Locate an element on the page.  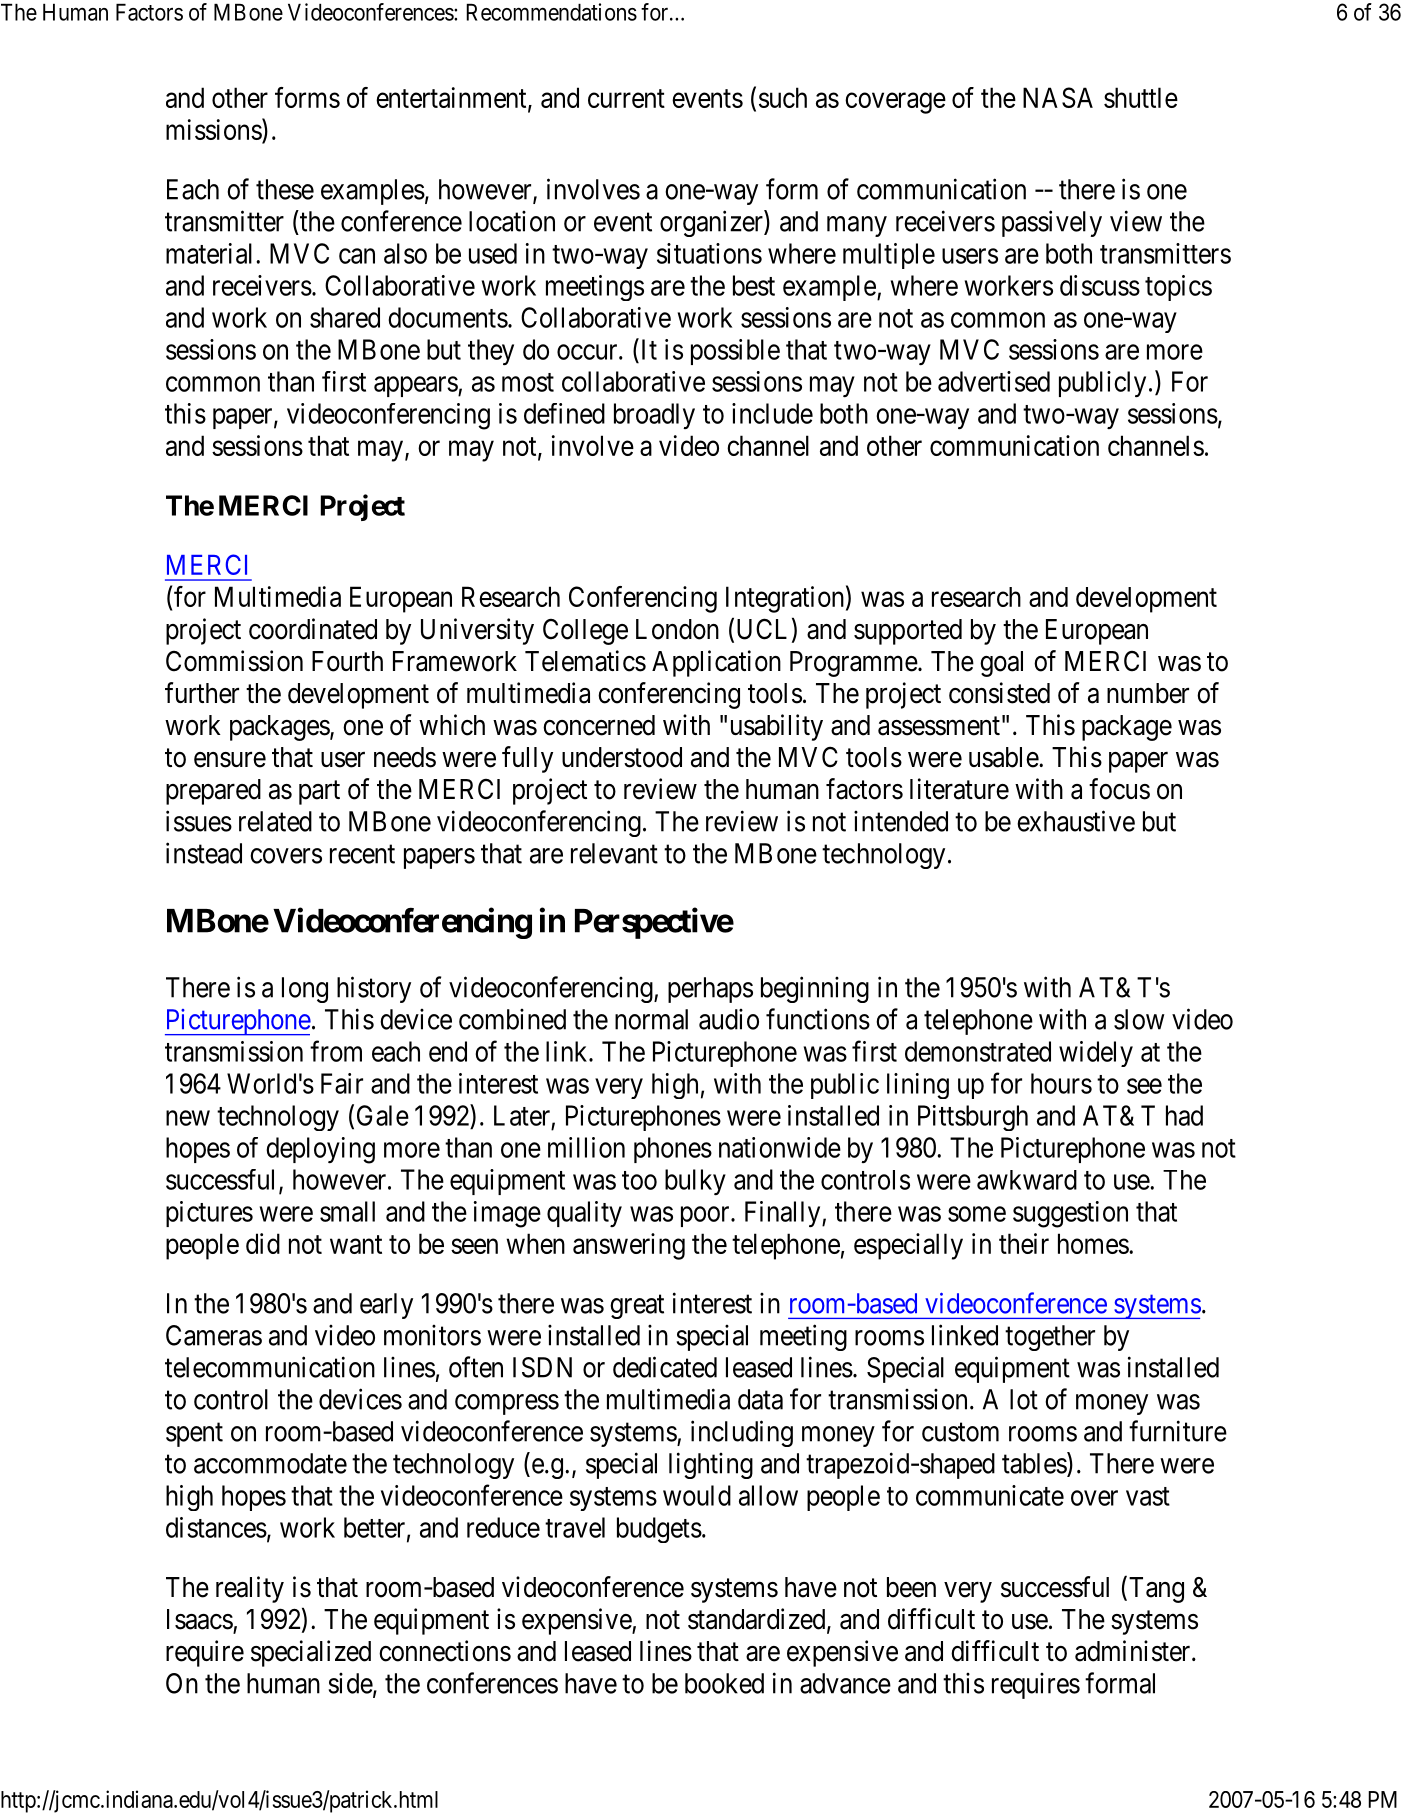
exhaustive is located at coordinates (1076, 821).
